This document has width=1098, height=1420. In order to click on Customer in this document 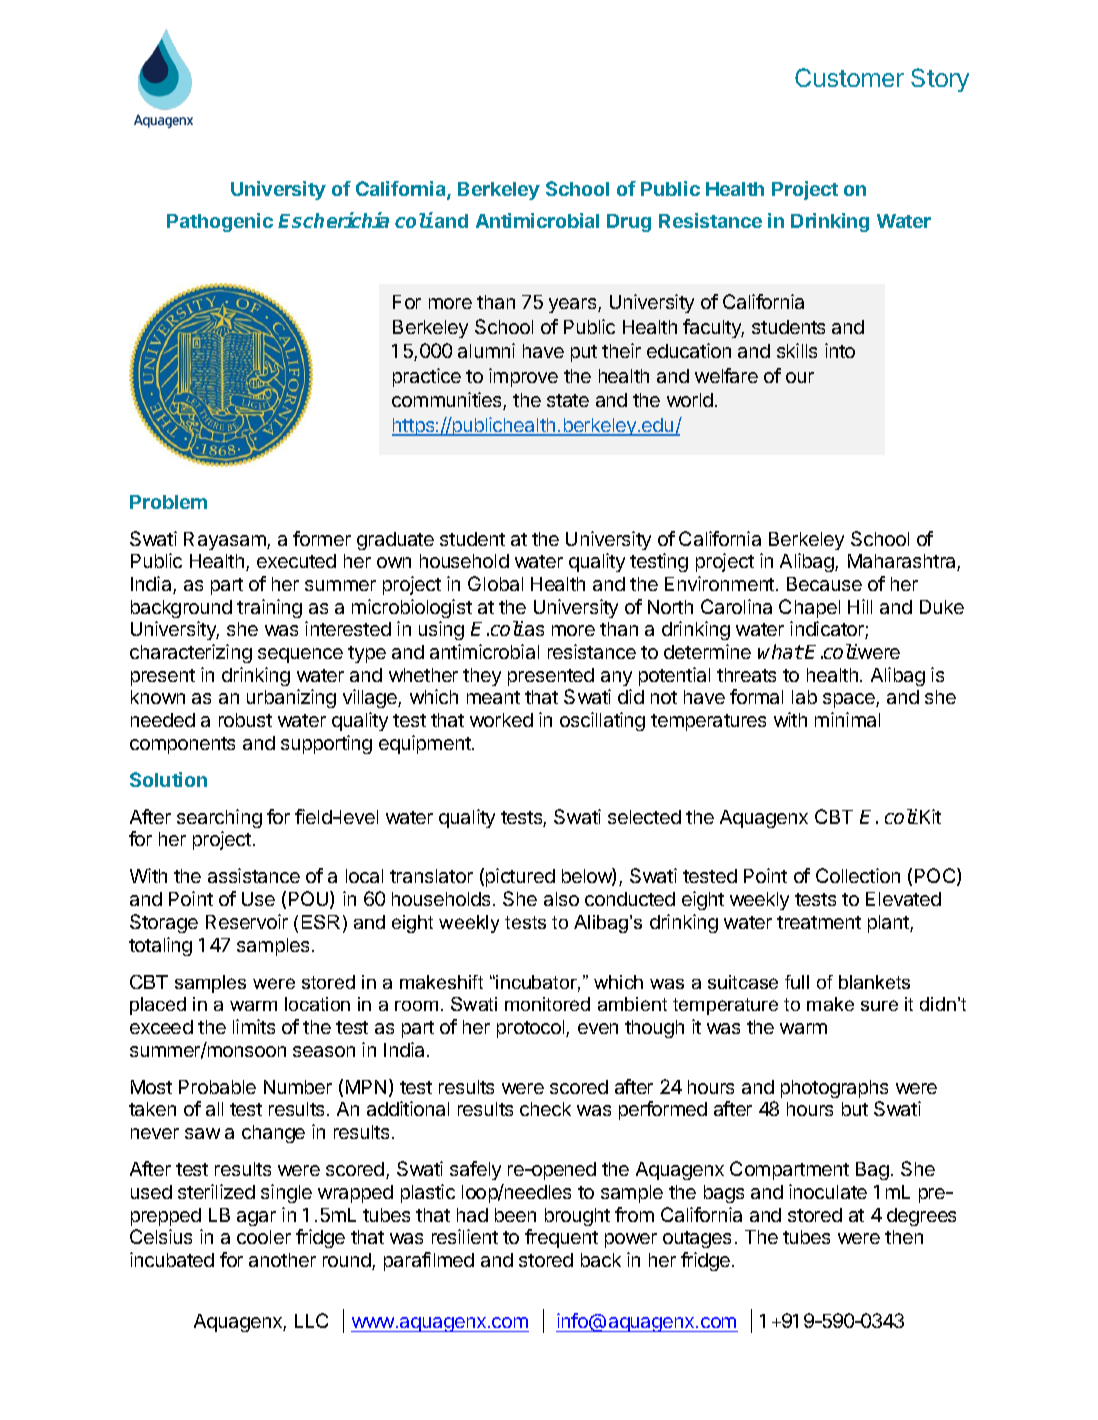, I will do `click(849, 77)`.
